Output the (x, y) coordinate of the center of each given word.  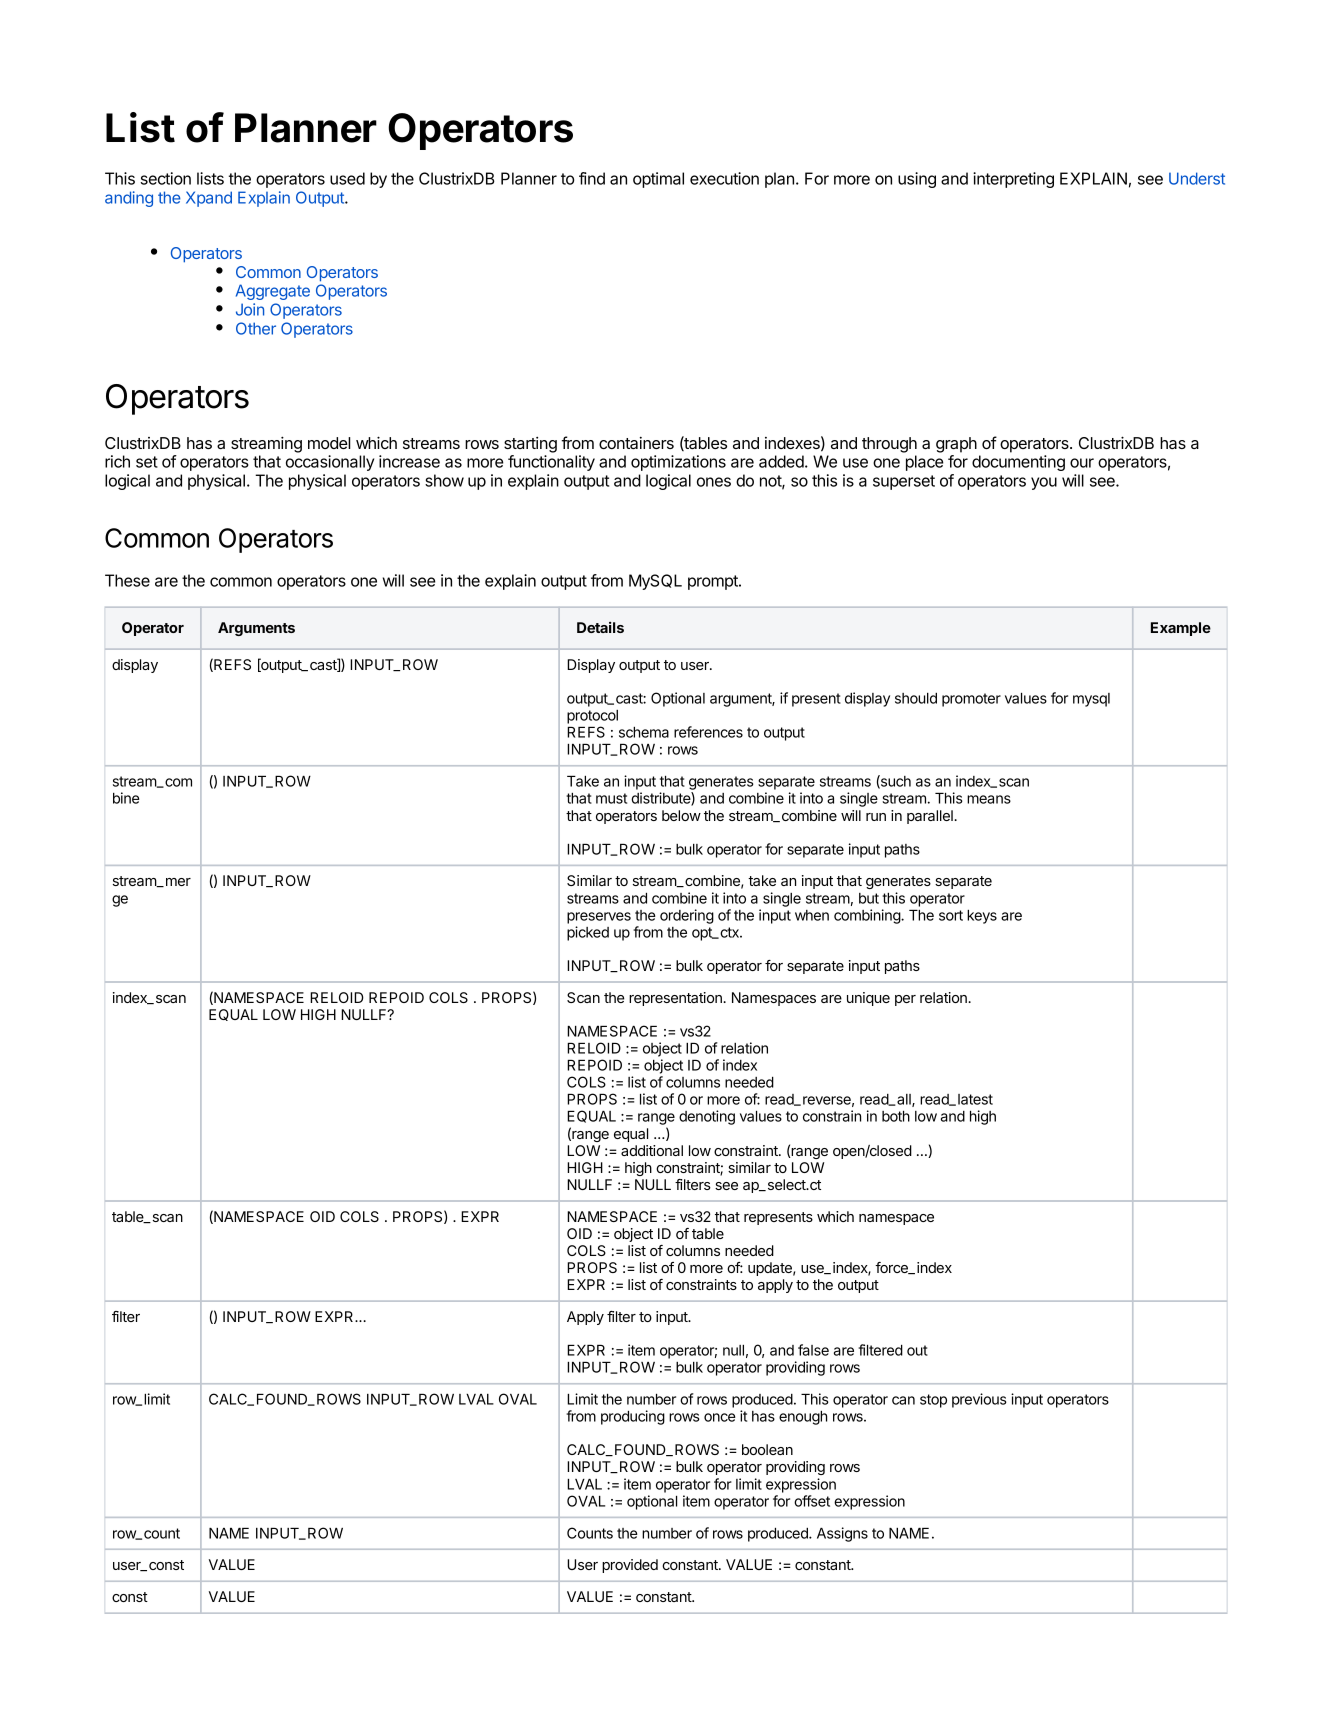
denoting (707, 1117)
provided (630, 1566)
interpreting (1013, 180)
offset (812, 1501)
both (896, 1116)
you (1044, 483)
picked (588, 933)
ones (714, 482)
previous (979, 1400)
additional (652, 1150)
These (127, 580)
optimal (658, 180)
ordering (687, 916)
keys (982, 917)
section (166, 178)
